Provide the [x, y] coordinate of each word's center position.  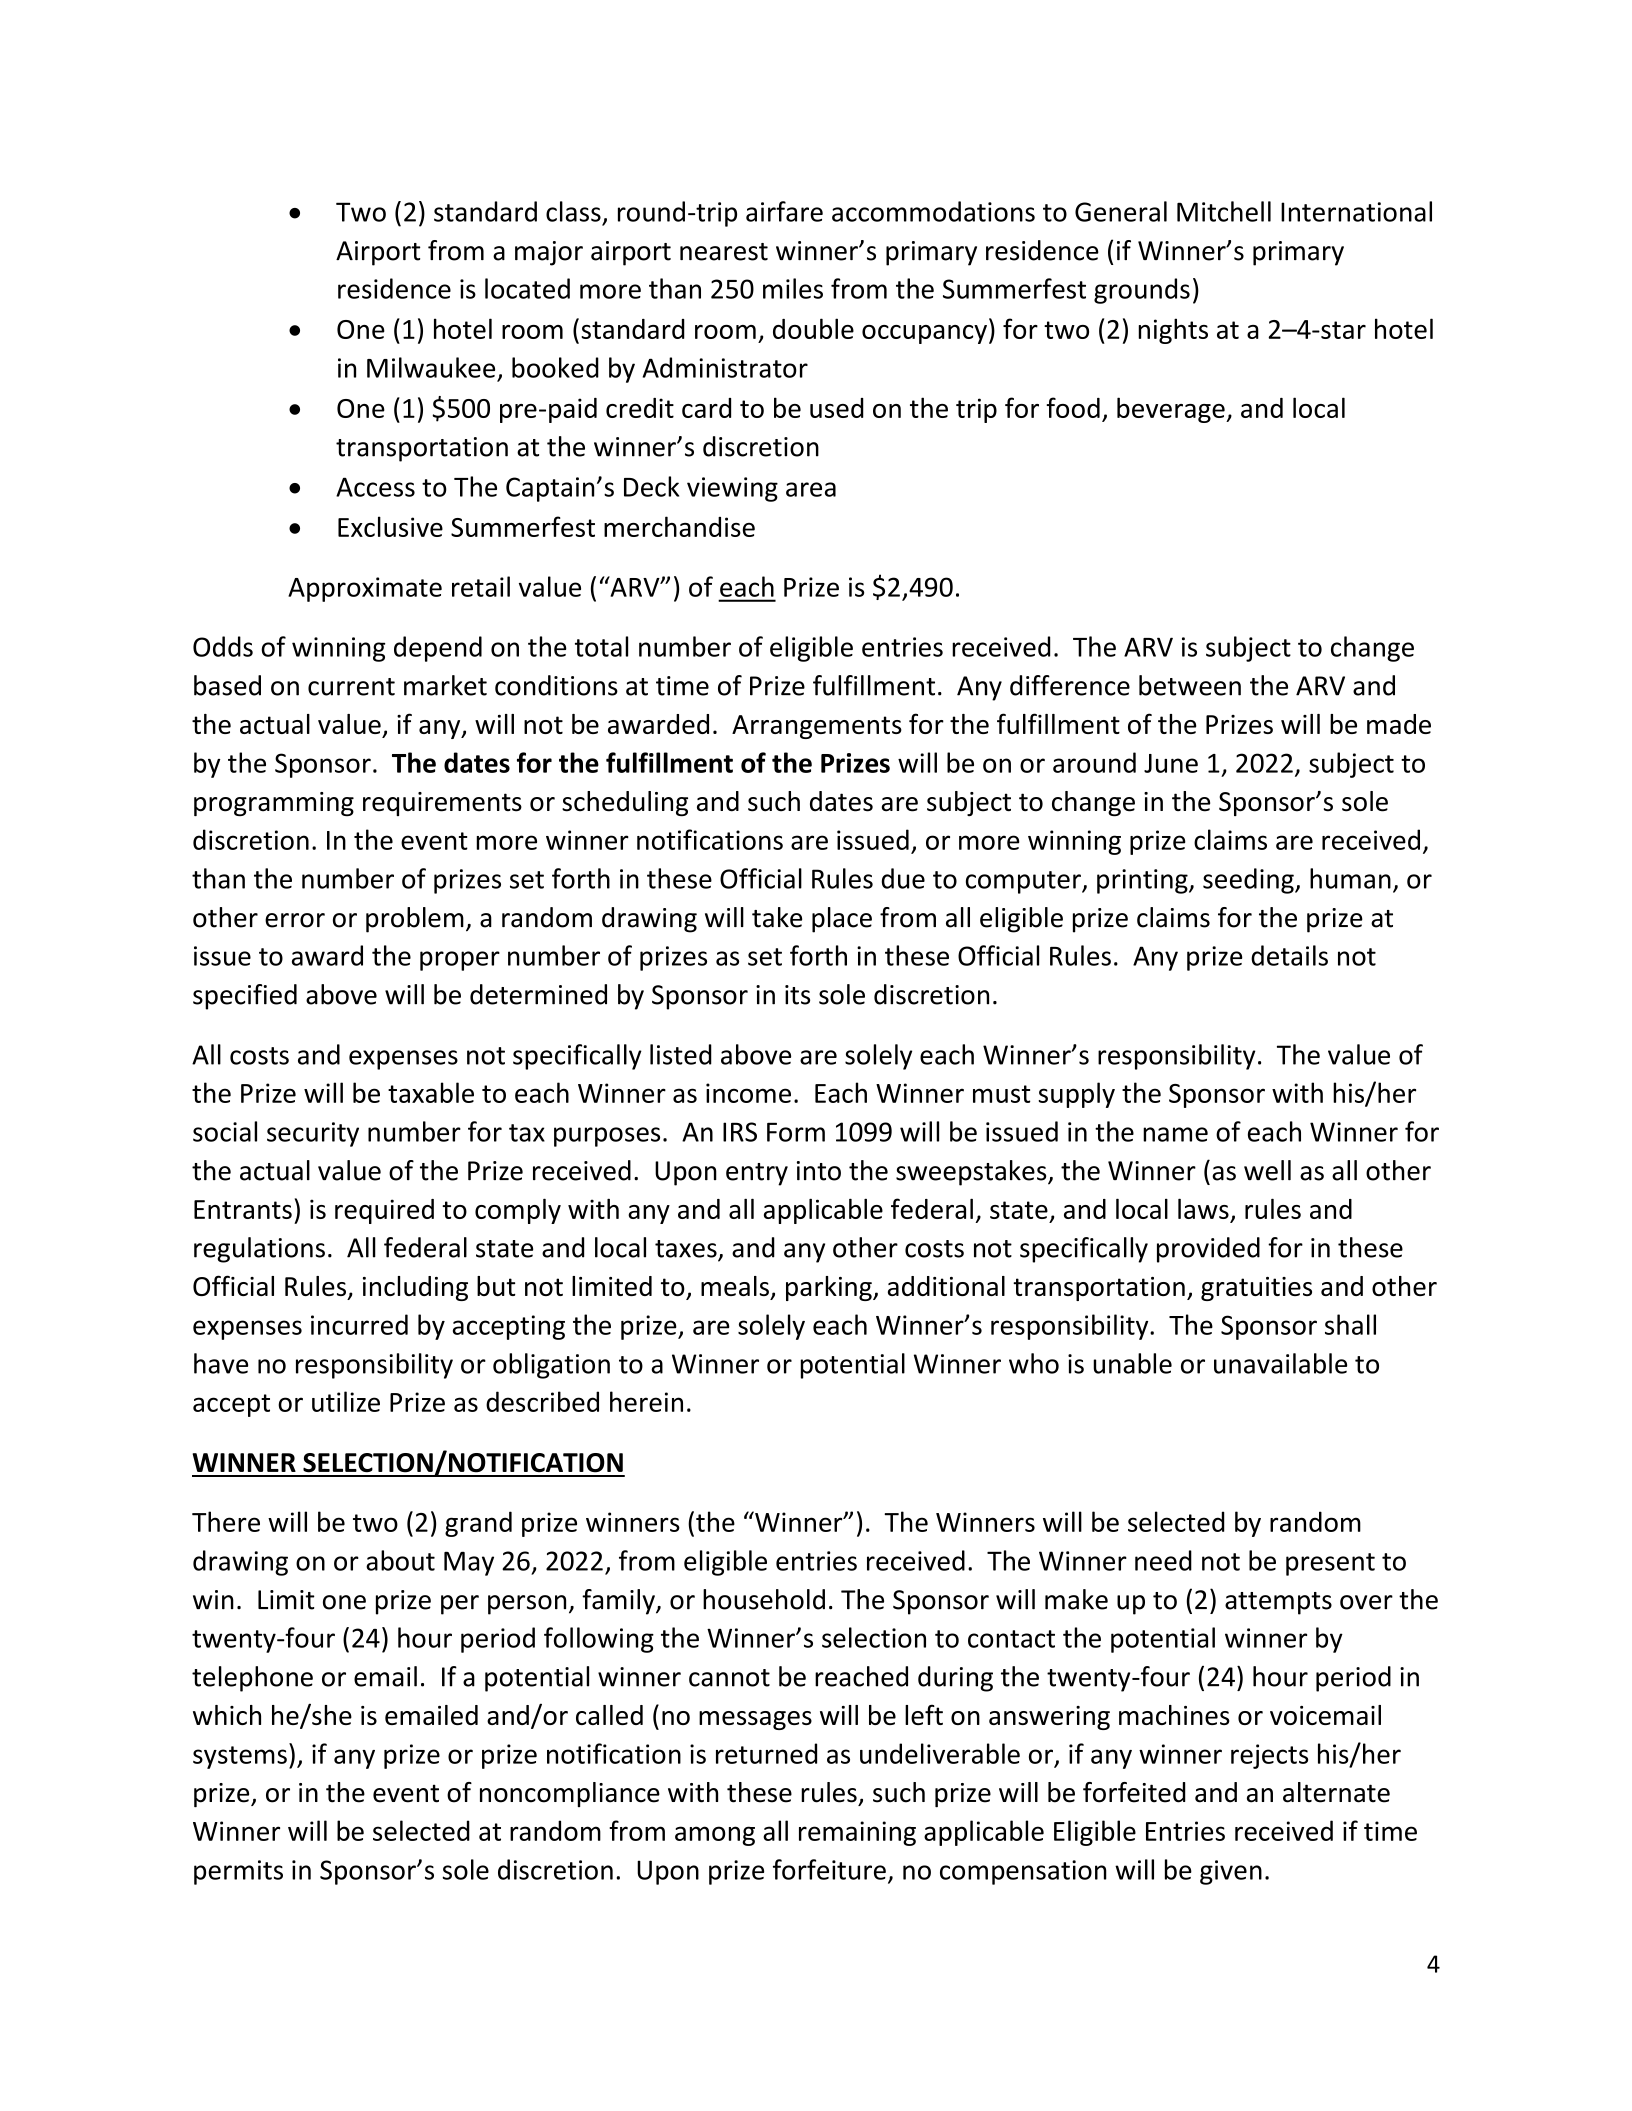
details [1289, 955]
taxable [431, 1092]
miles [793, 288]
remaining [857, 1833]
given [1231, 1872]
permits [238, 1872]
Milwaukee [431, 367]
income [748, 1093]
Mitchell [1224, 211]
